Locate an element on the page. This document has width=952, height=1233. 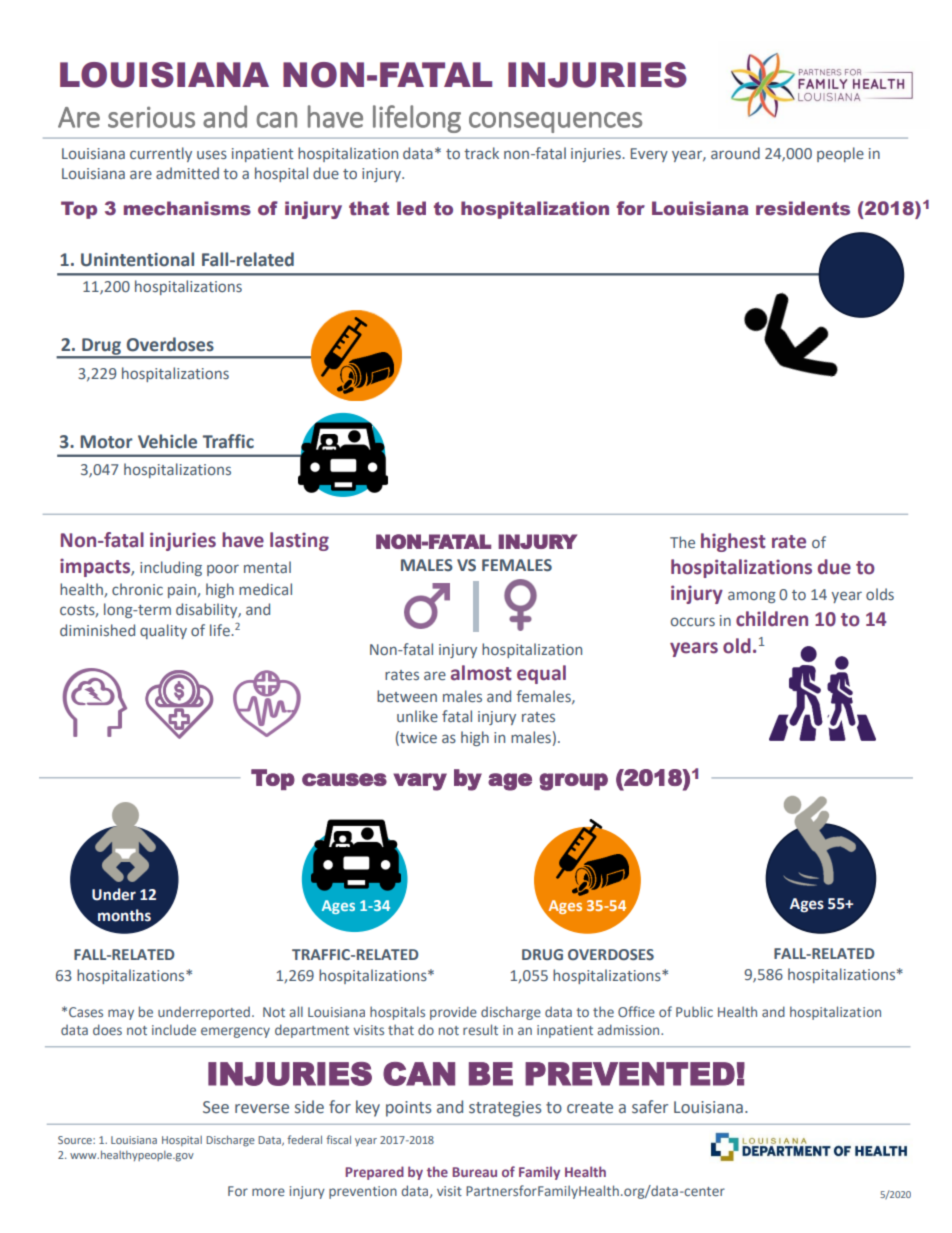
Vehicle is located at coordinates (167, 441).
